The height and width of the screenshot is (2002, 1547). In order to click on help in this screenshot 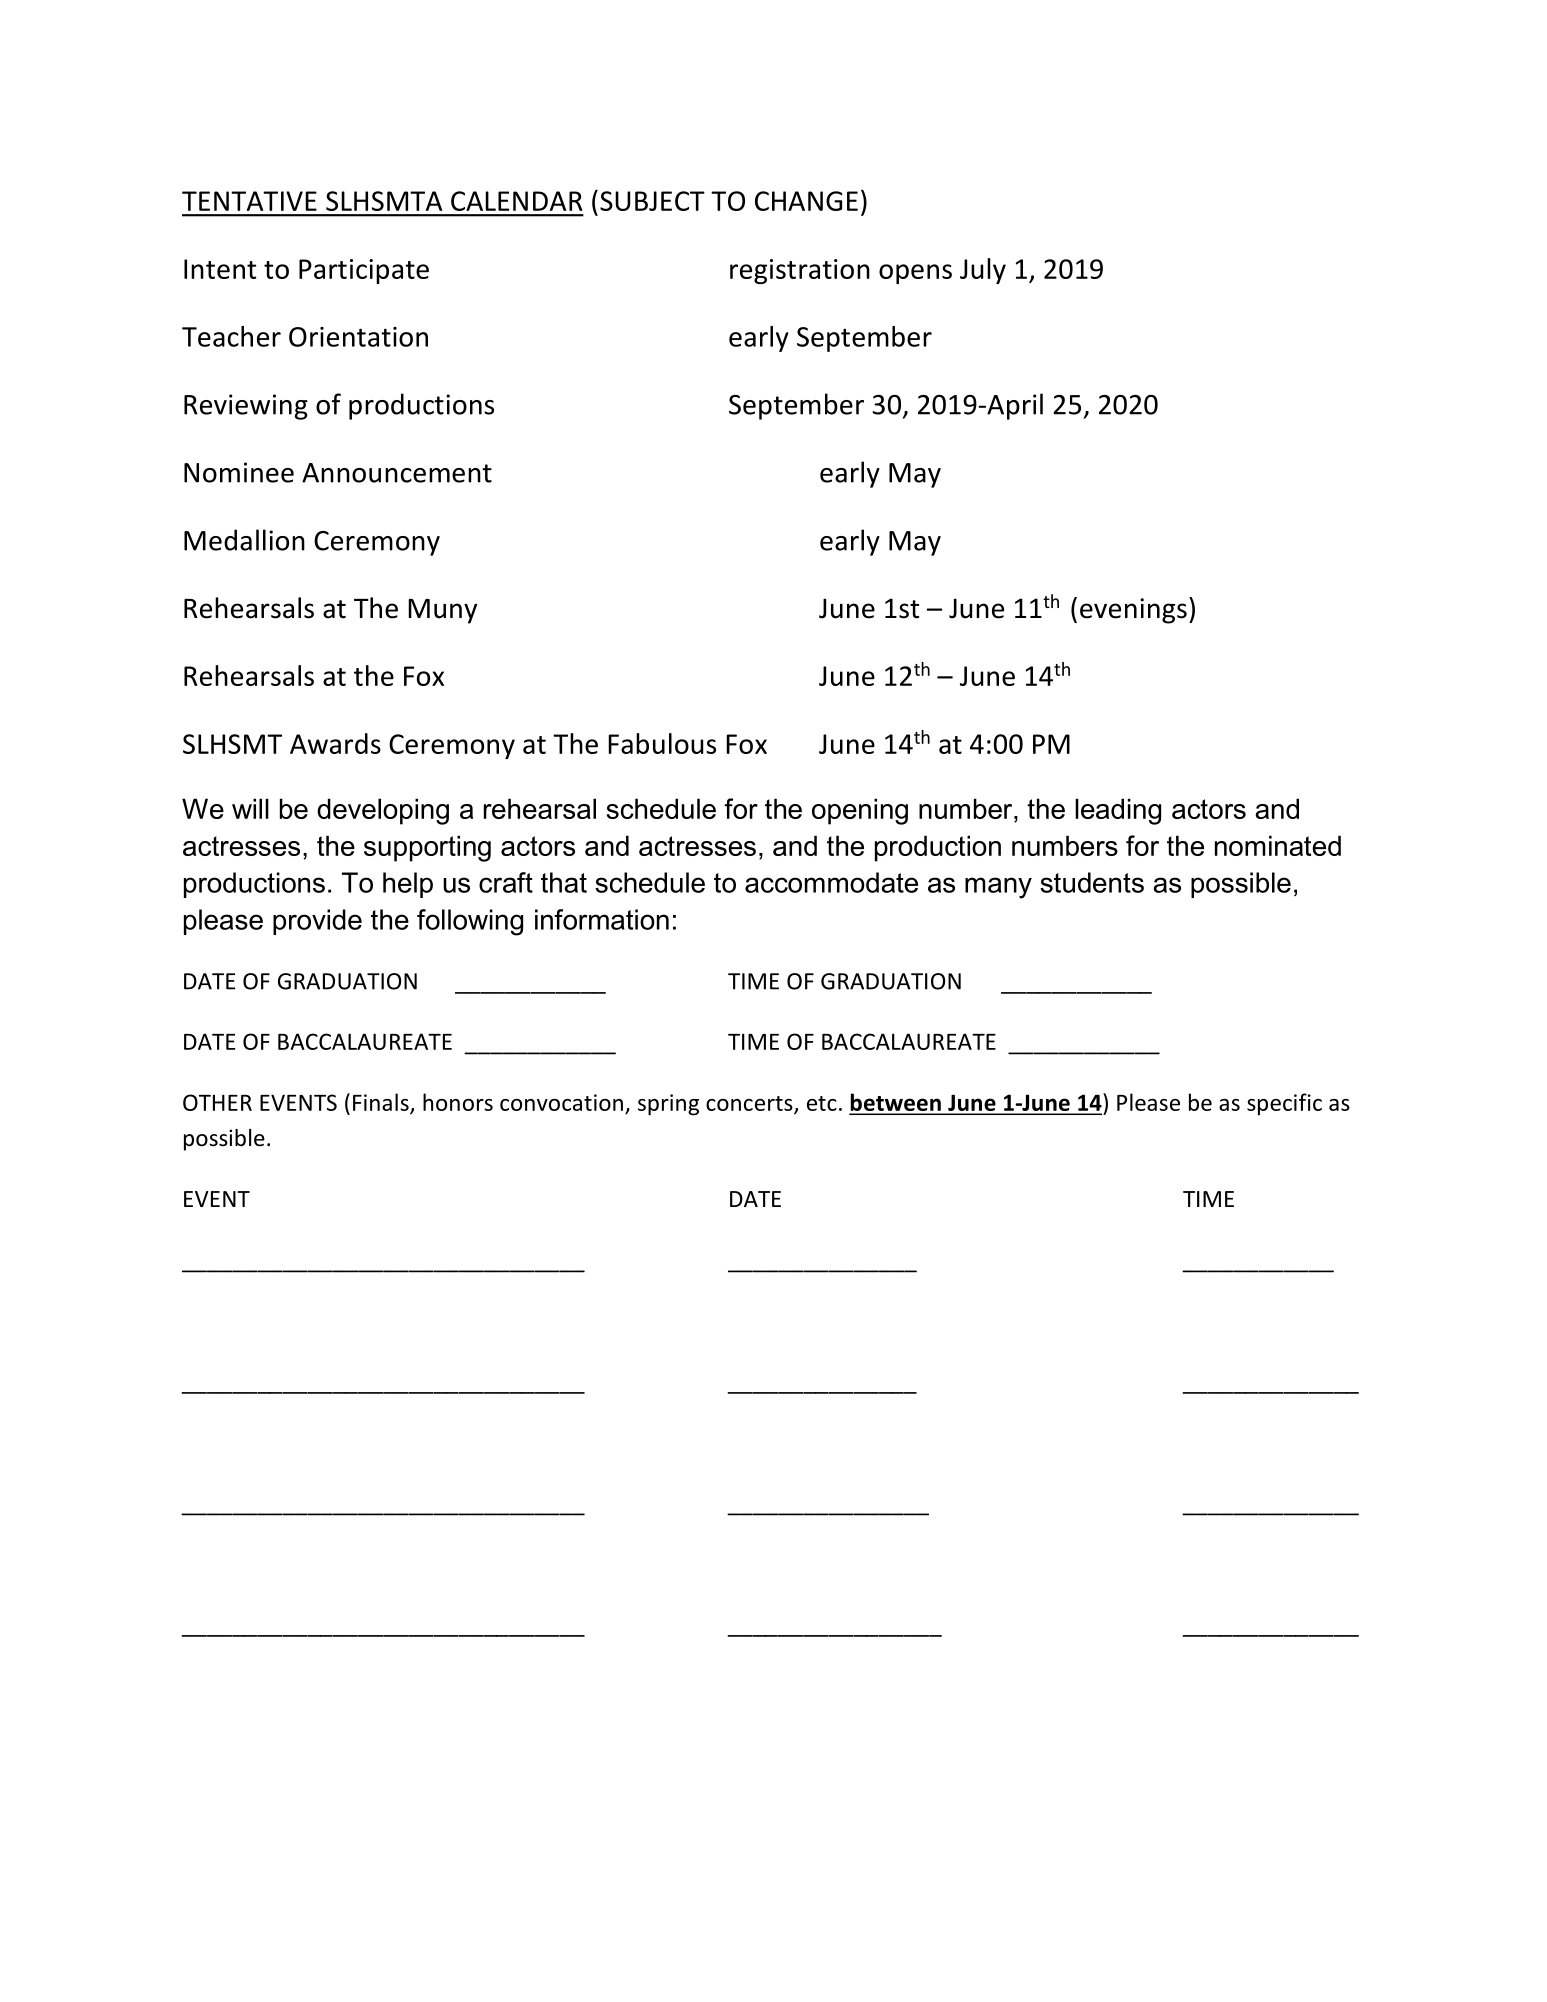, I will do `click(408, 885)`.
